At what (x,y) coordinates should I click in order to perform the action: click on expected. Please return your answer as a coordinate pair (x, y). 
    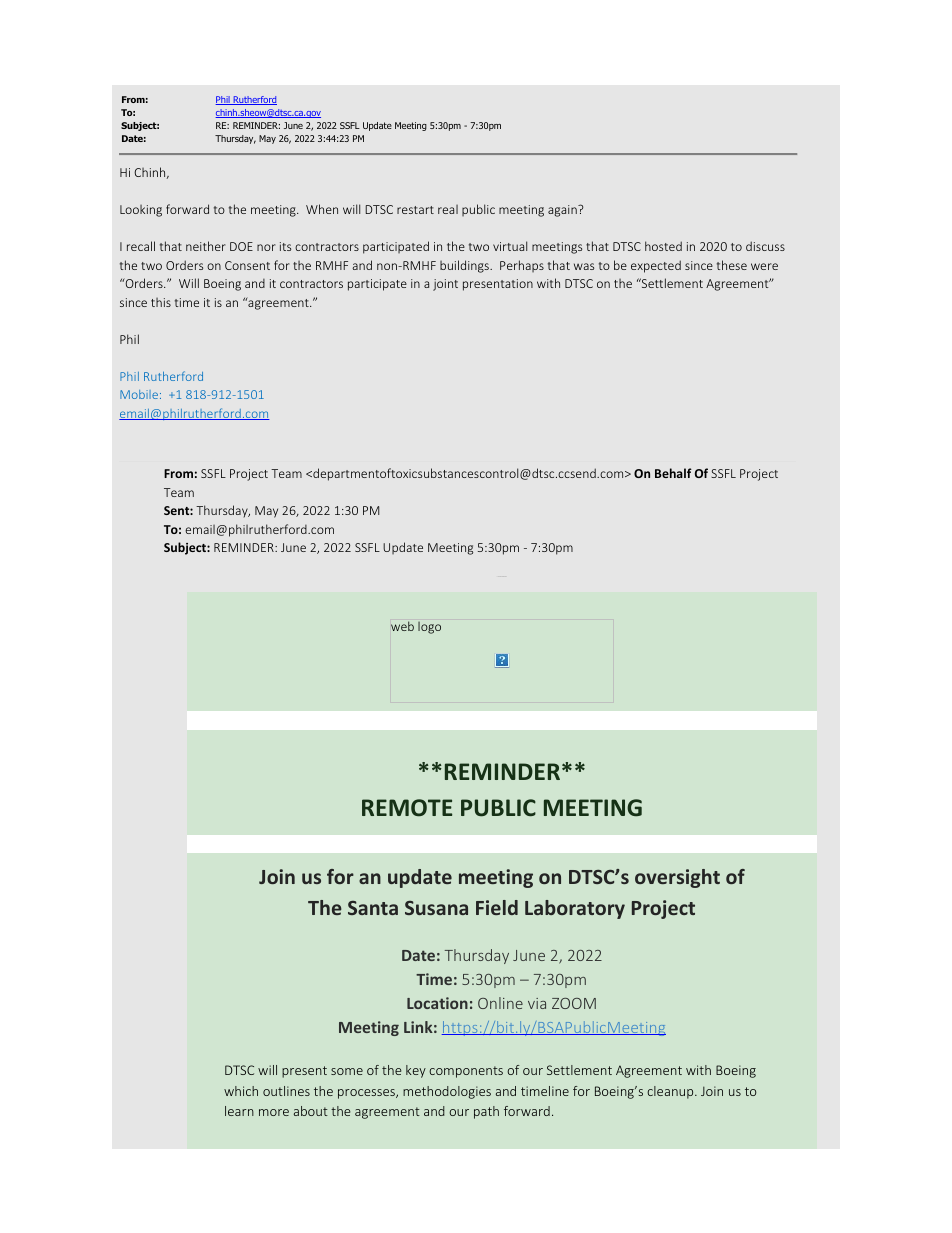
    Looking at the image, I should click on (656, 266).
